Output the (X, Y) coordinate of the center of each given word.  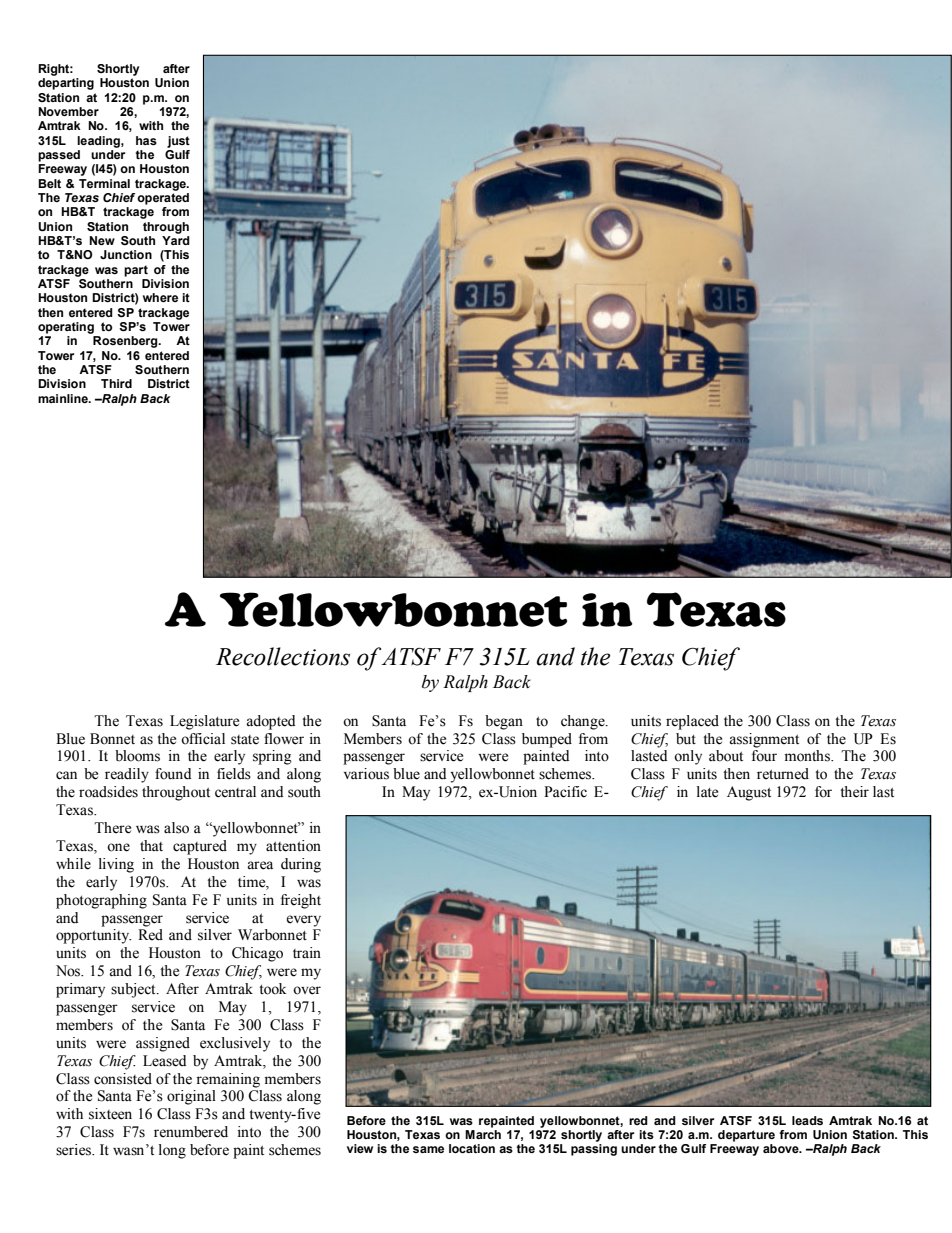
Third (116, 383)
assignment (764, 740)
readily (127, 775)
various (366, 774)
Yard (176, 240)
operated (163, 199)
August (749, 793)
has (146, 140)
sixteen (110, 1114)
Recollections (283, 656)
